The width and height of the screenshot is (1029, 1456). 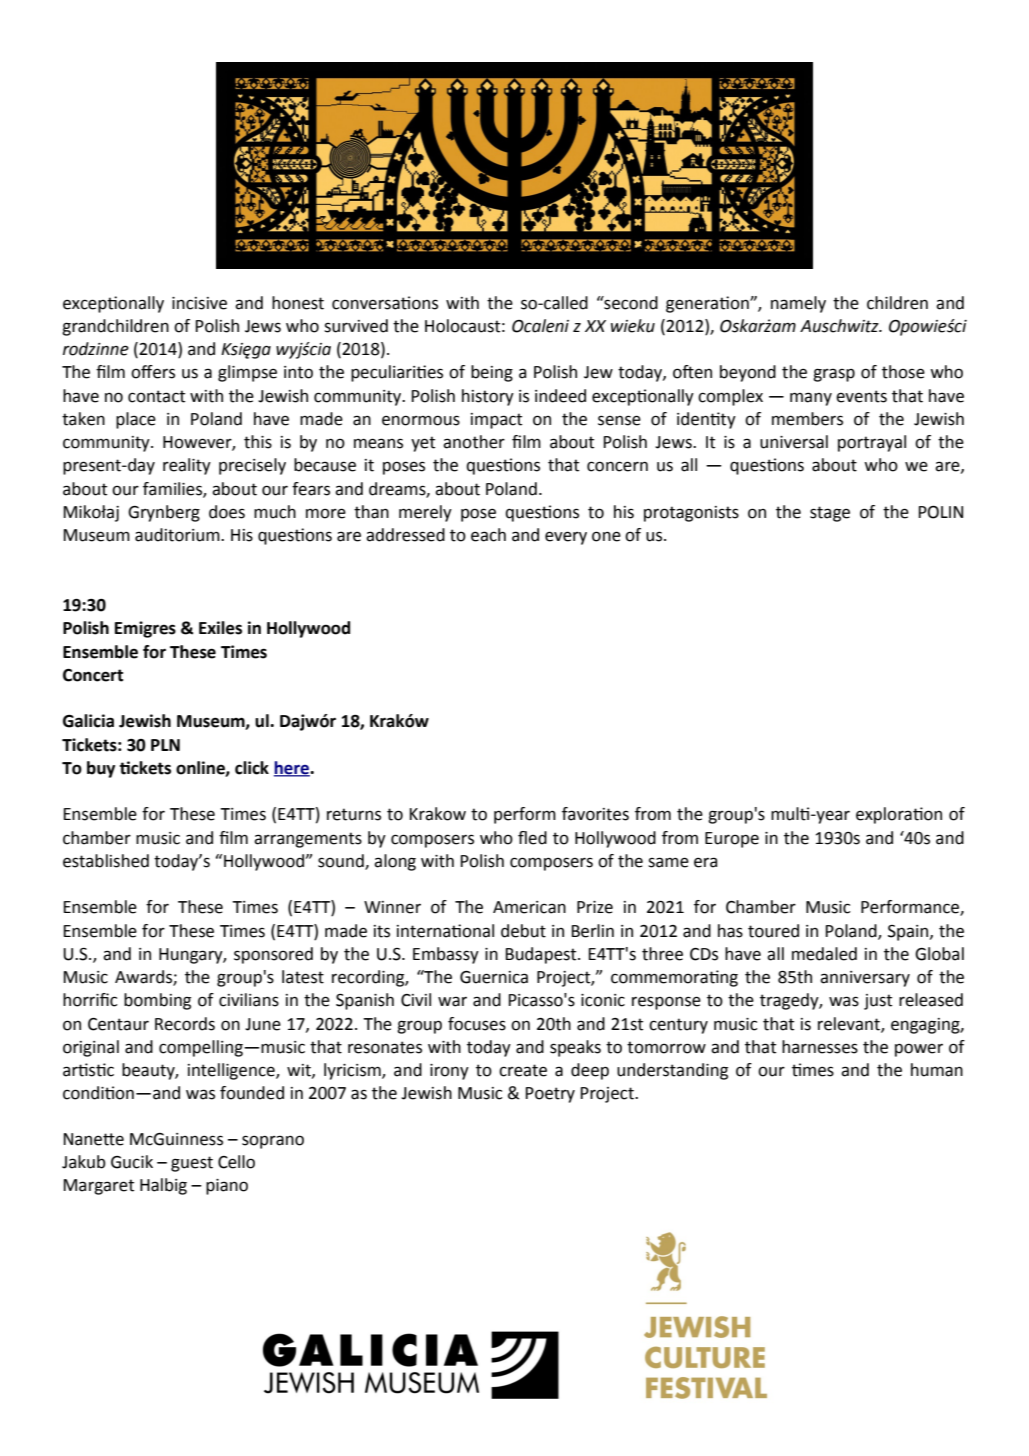 I want to click on favorites, so click(x=595, y=814).
